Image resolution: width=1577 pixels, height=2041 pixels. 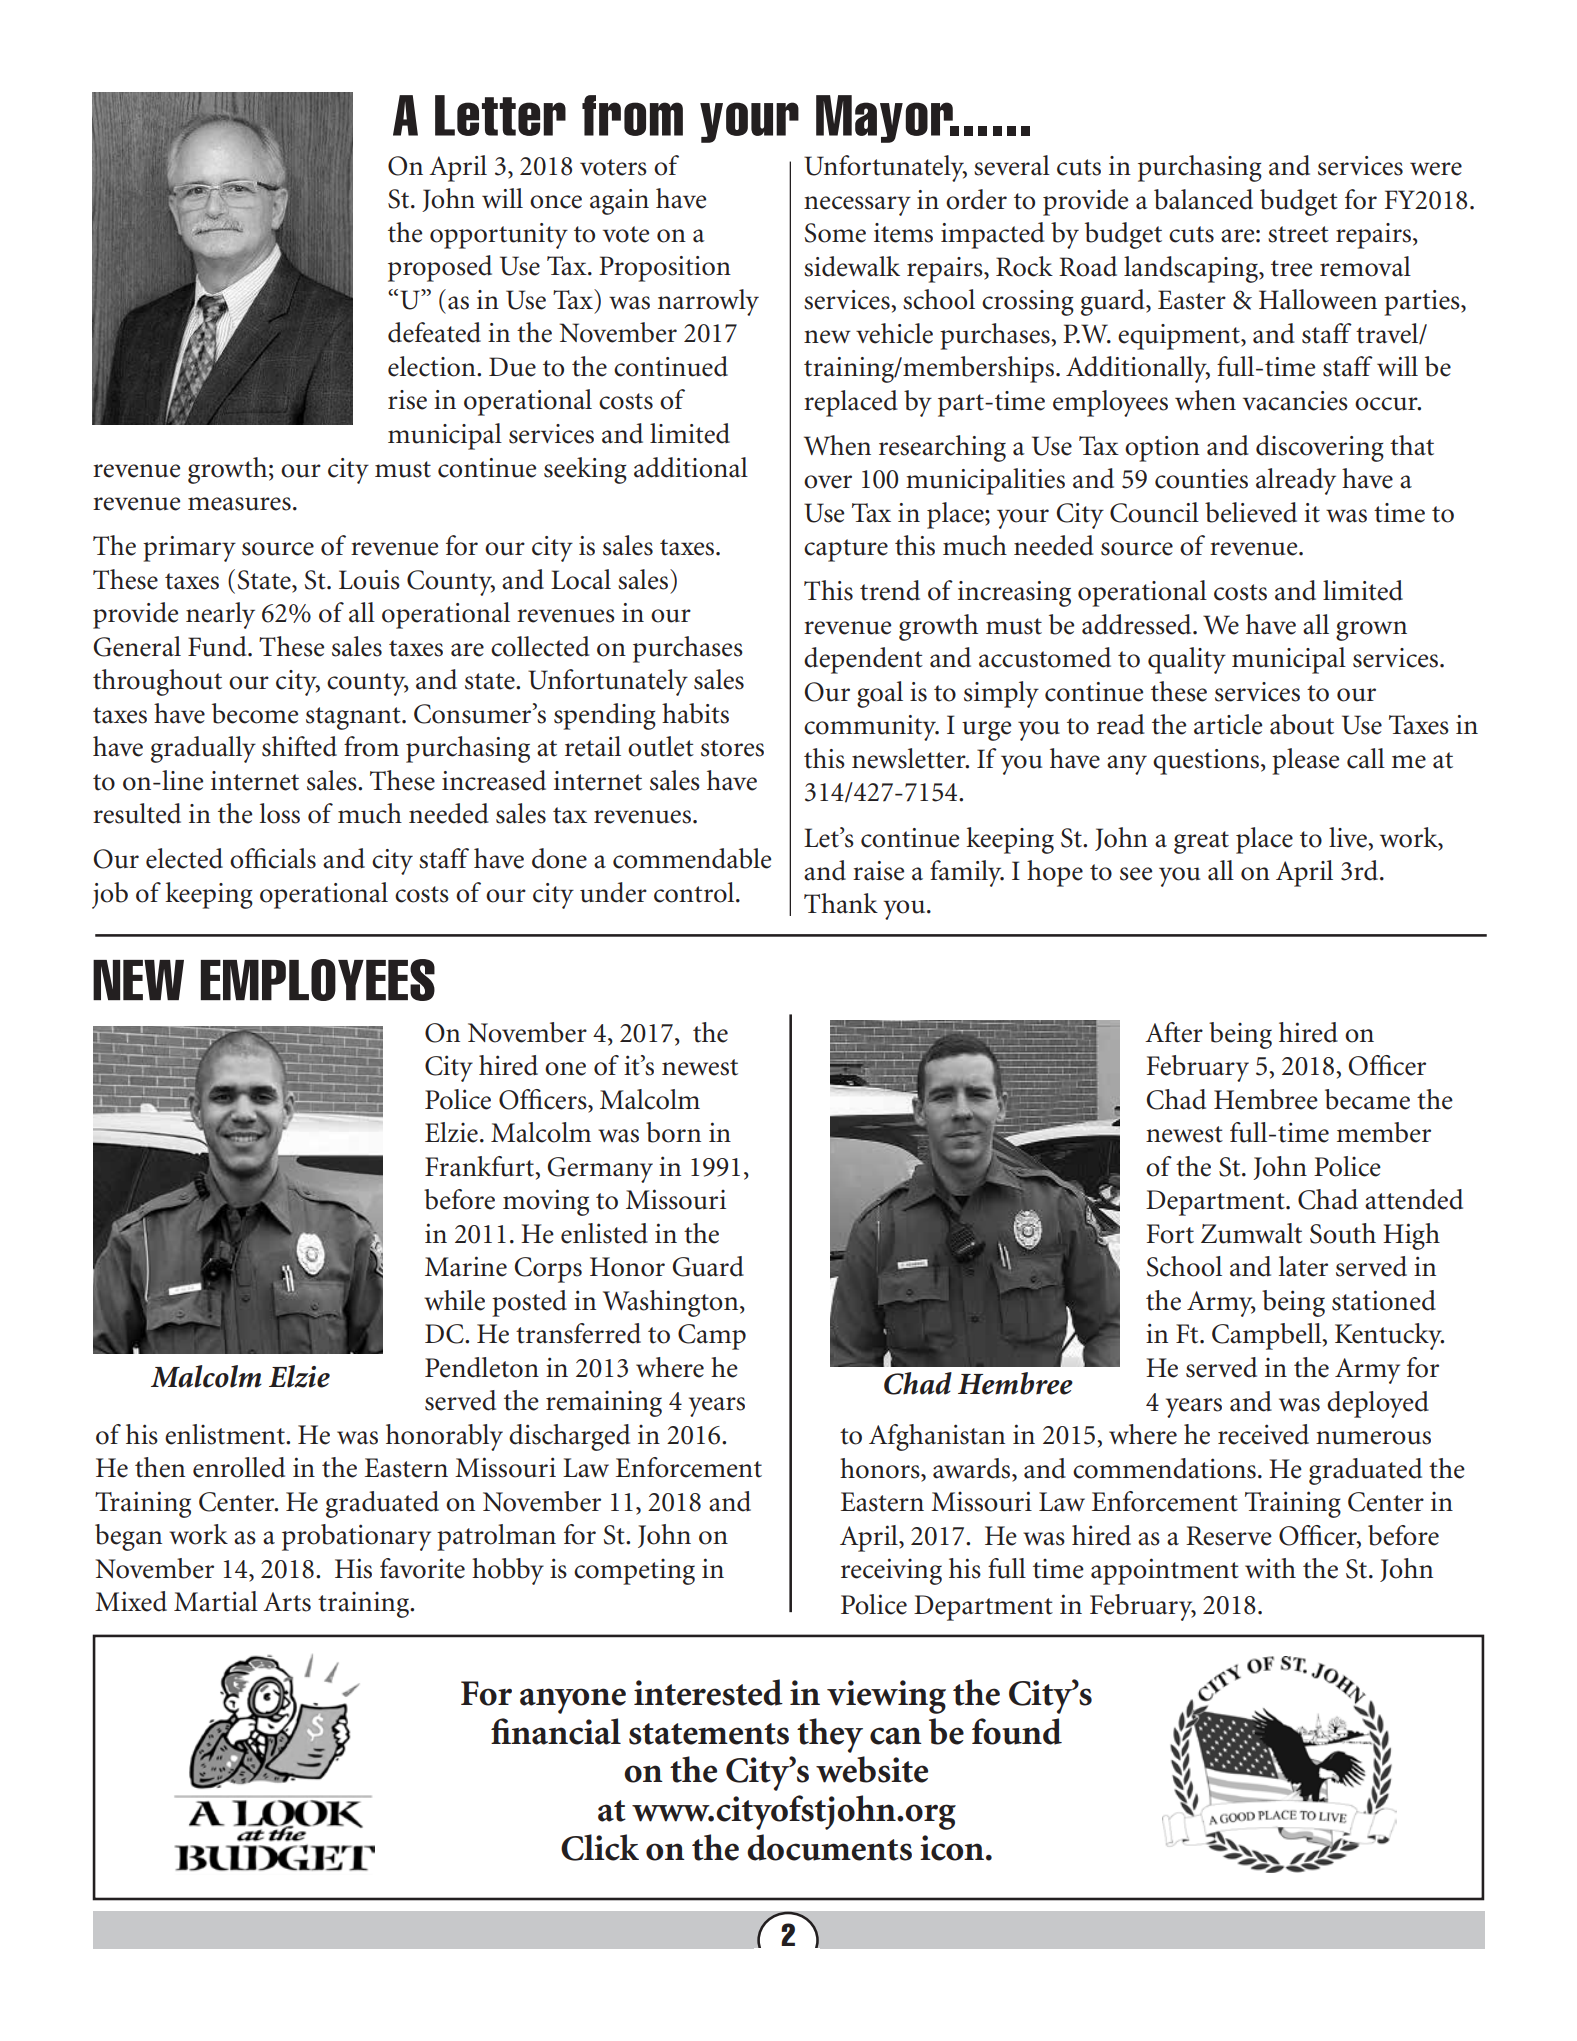 I want to click on documents, so click(x=829, y=1847).
